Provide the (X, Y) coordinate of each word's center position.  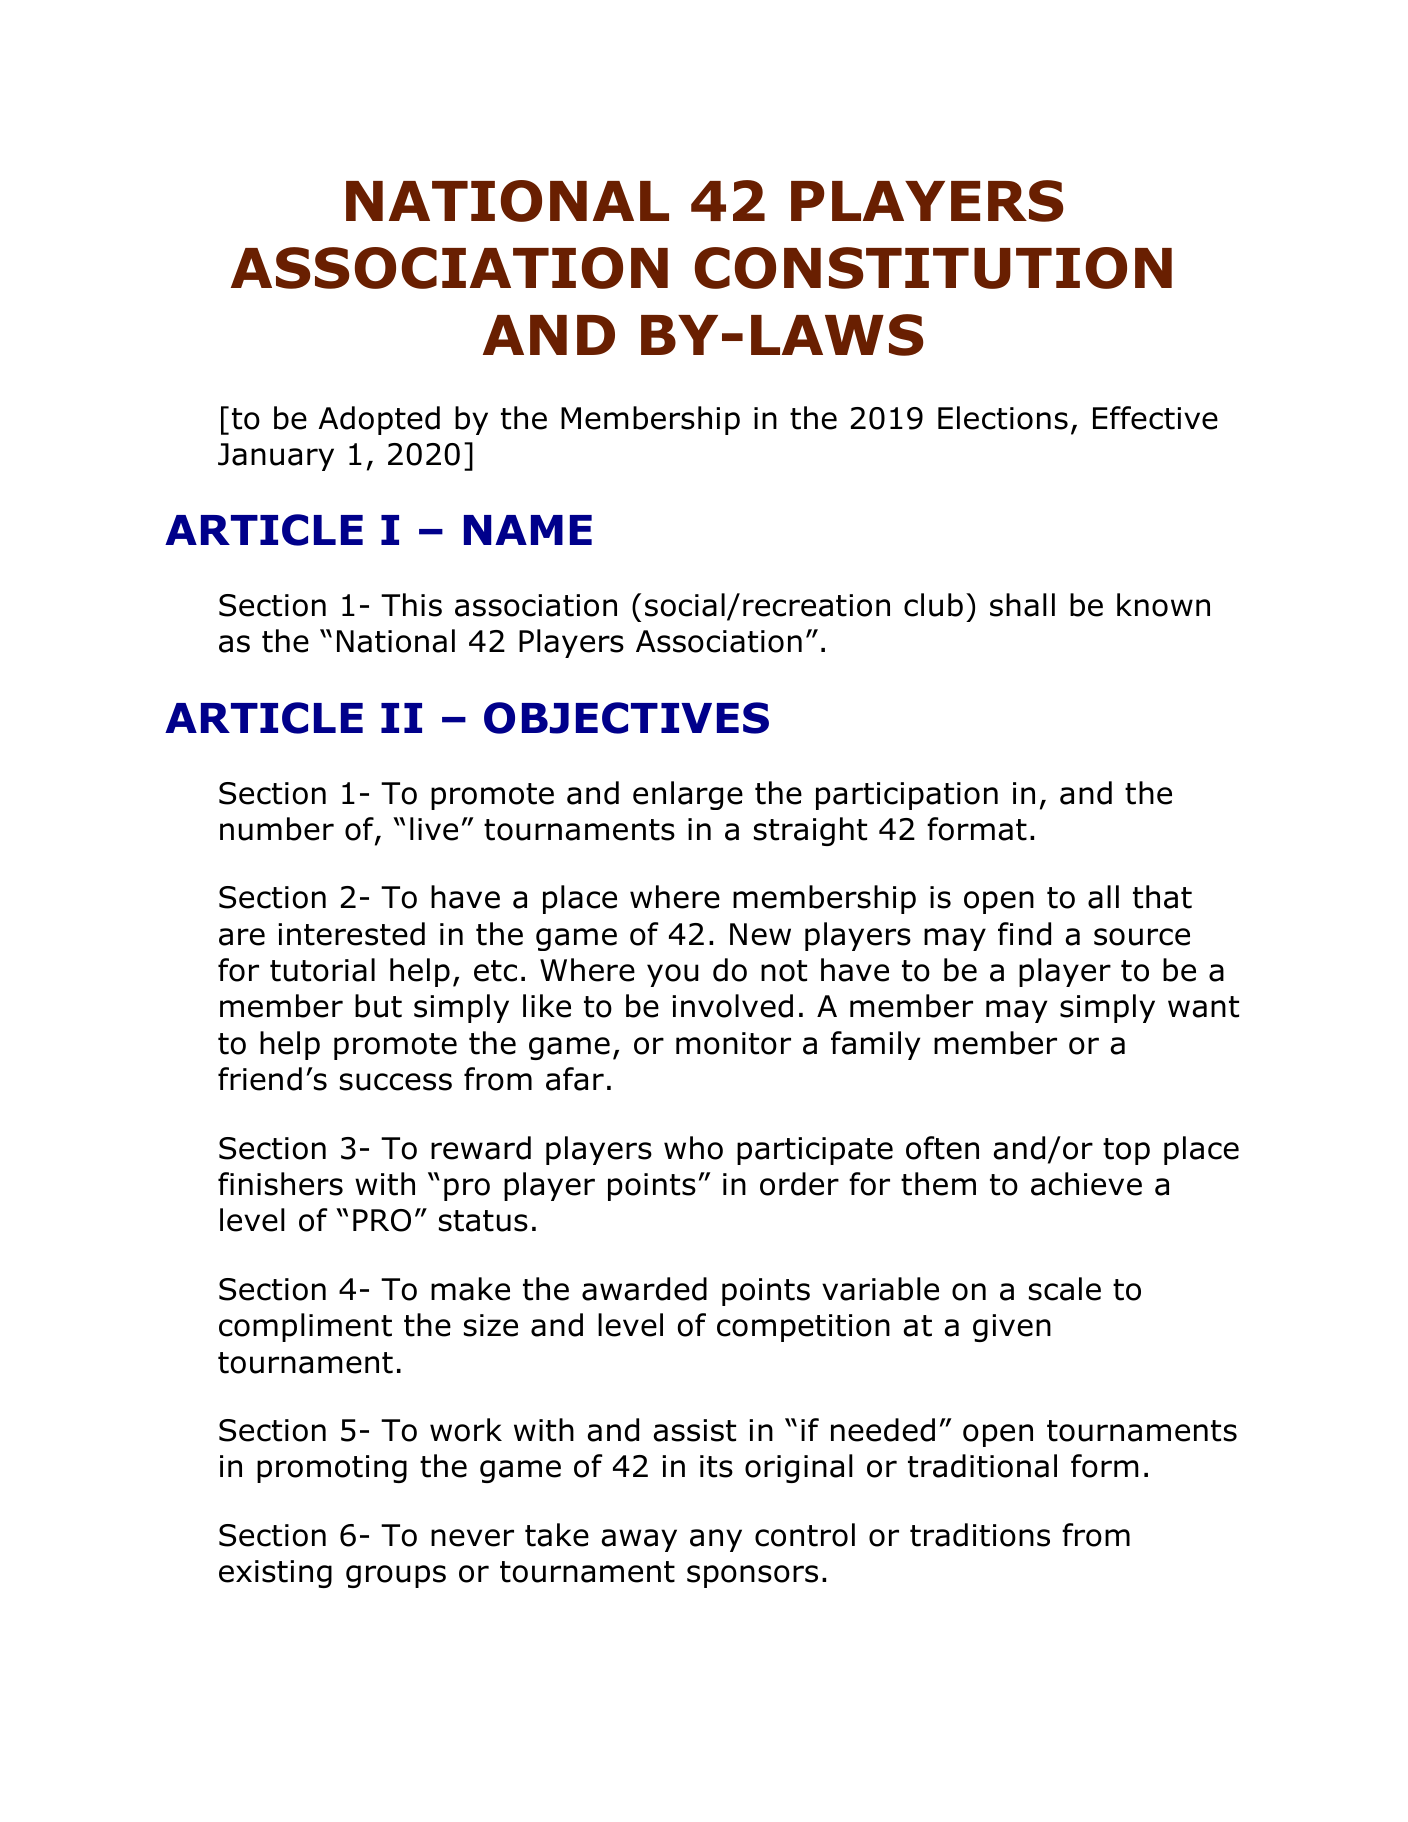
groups (396, 1576)
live (434, 829)
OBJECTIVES (626, 718)
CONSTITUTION (933, 268)
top (1126, 1151)
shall (1022, 605)
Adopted (379, 420)
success (396, 1082)
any (716, 1540)
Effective (1155, 418)
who (693, 1148)
